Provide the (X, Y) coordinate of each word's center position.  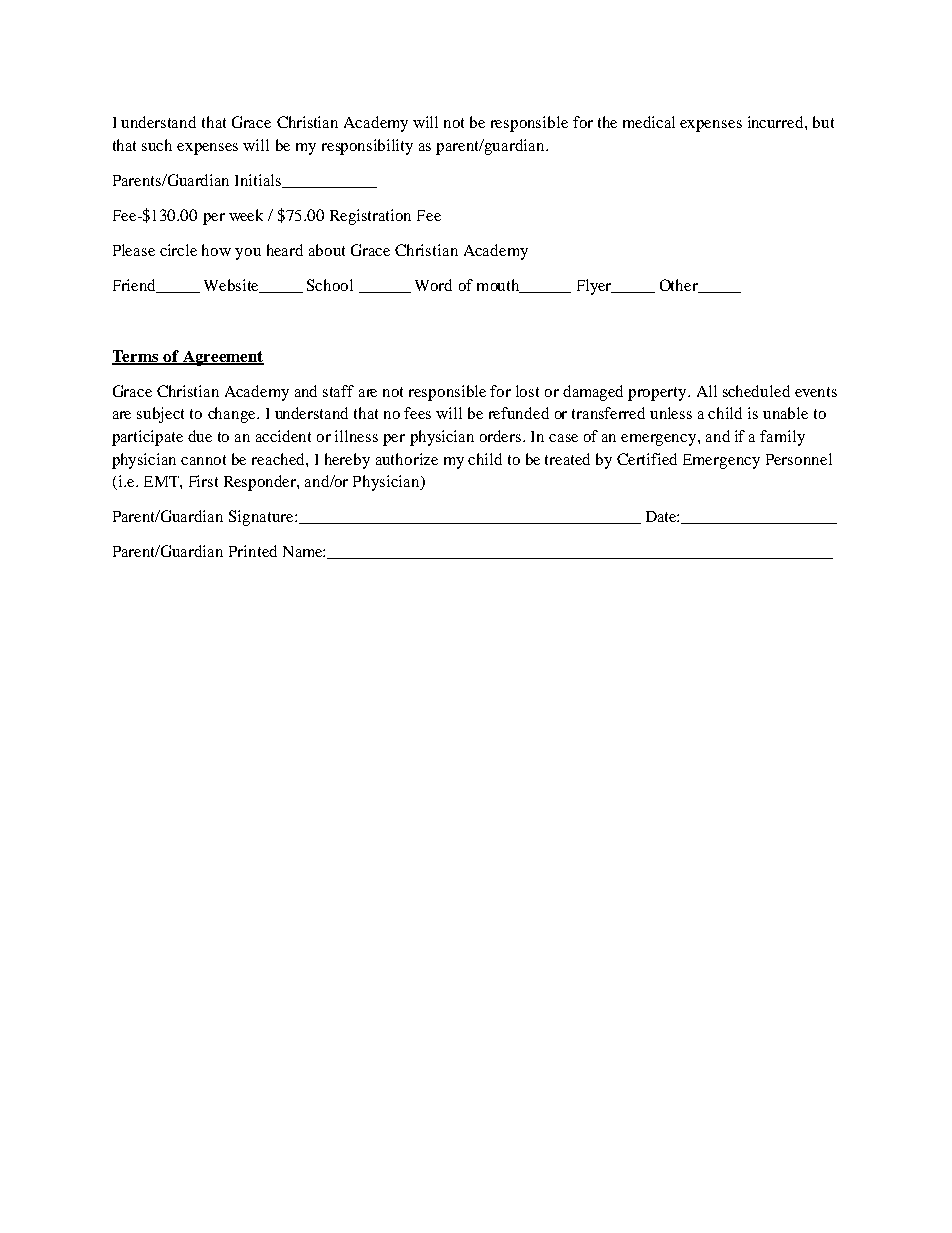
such (157, 145)
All (707, 391)
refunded (519, 413)
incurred (777, 122)
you (248, 254)
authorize (407, 459)
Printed (253, 551)
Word (433, 285)
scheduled (756, 391)
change (233, 415)
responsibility (367, 147)
